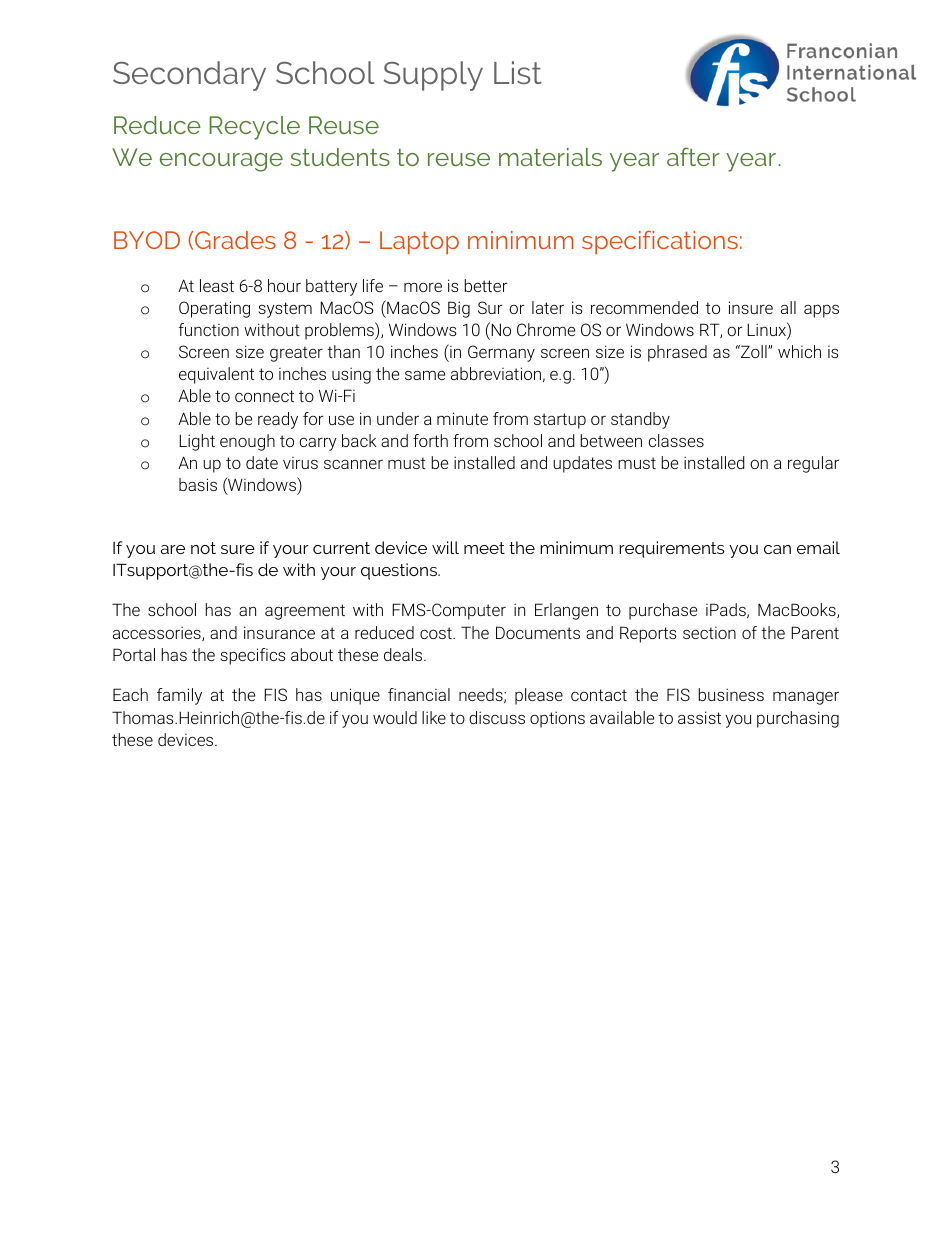  What do you see at coordinates (484, 548) in the screenshot?
I see `meet` at bounding box center [484, 548].
